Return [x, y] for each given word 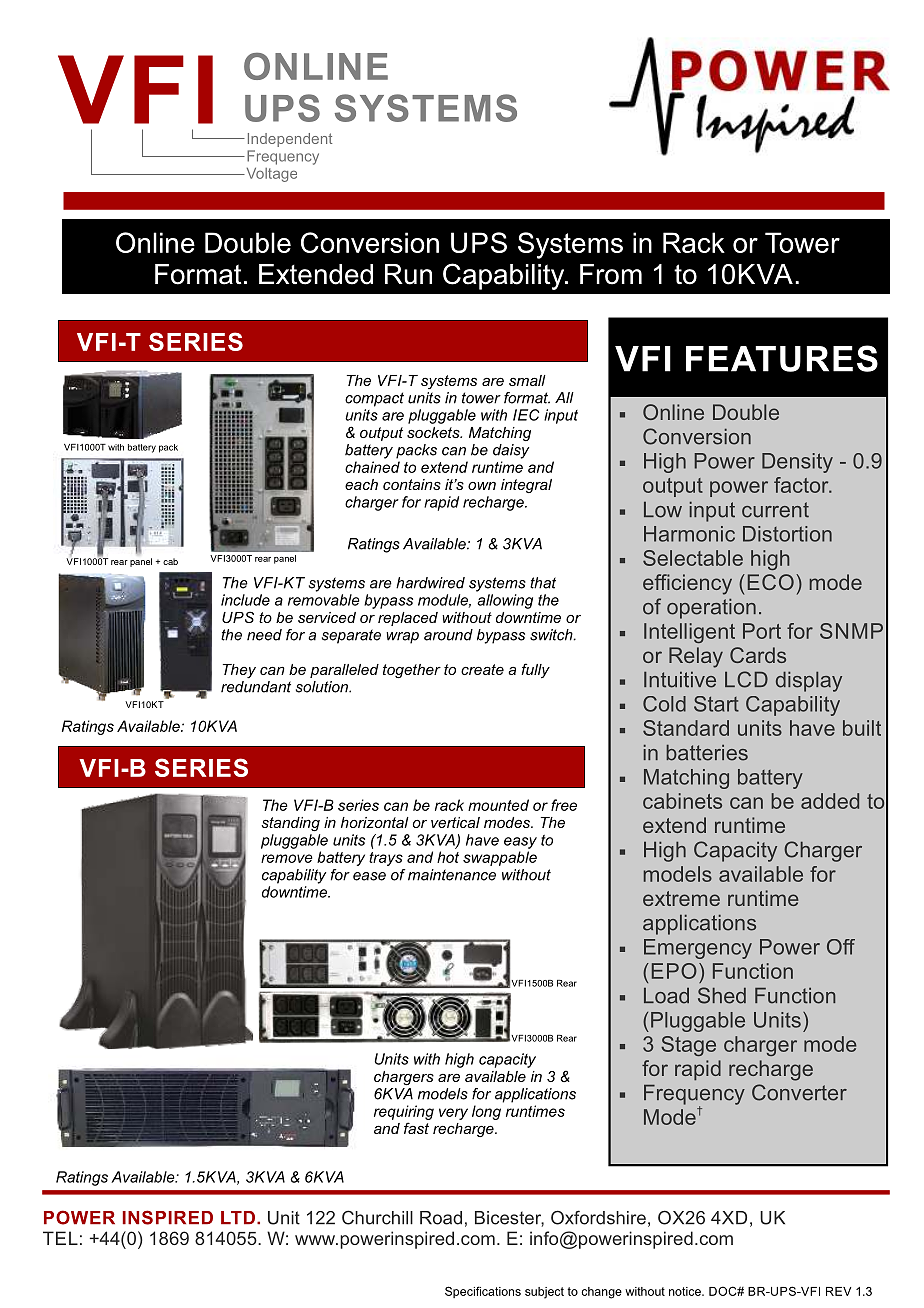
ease [369, 876]
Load [666, 995]
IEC [526, 415]
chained [372, 467]
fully [535, 671]
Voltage [270, 175]
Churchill [377, 1217]
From [611, 274]
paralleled [344, 671]
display [809, 681]
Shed [722, 995]
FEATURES [782, 358]
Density [797, 463]
